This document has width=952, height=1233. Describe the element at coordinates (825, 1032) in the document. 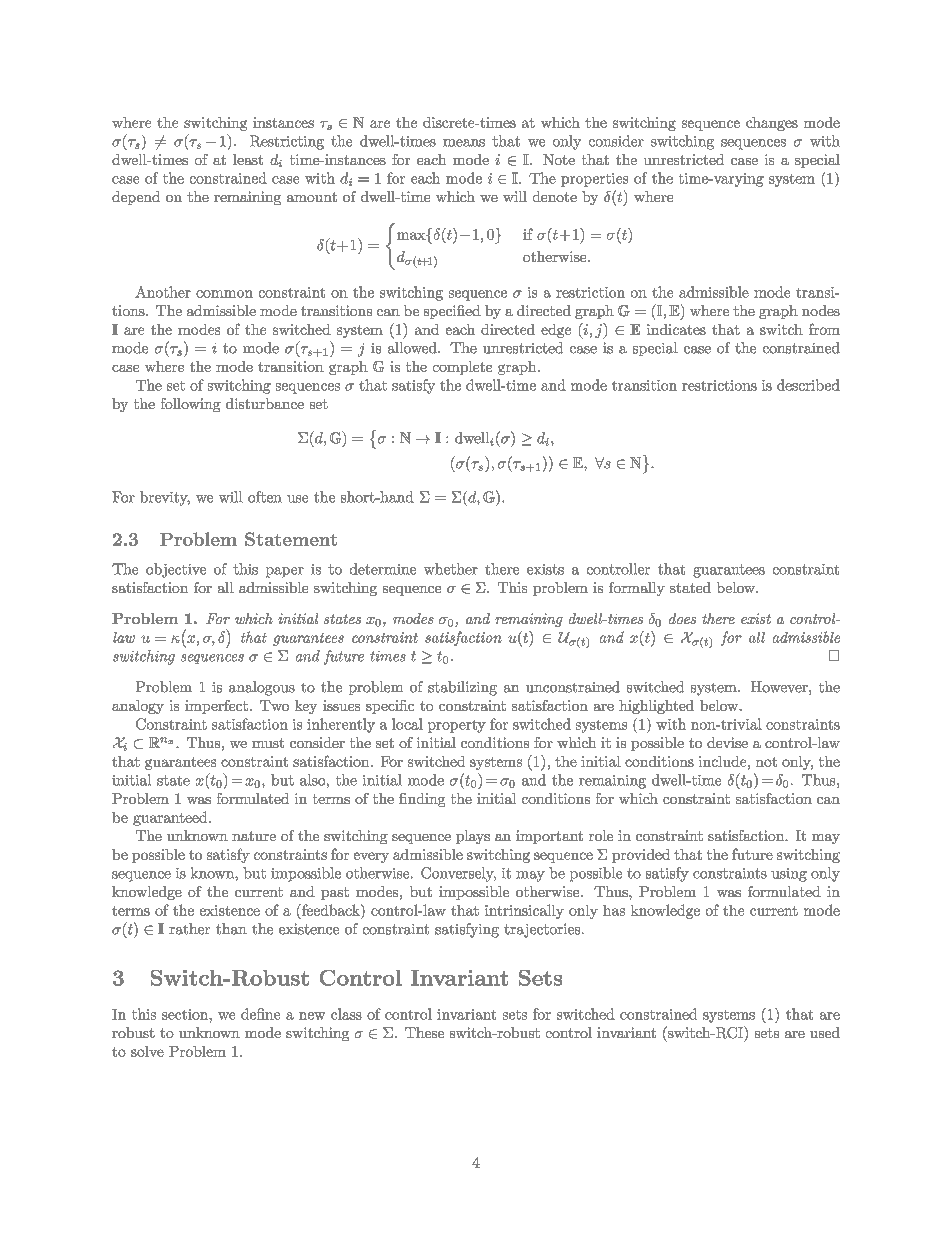

I see `used` at that location.
